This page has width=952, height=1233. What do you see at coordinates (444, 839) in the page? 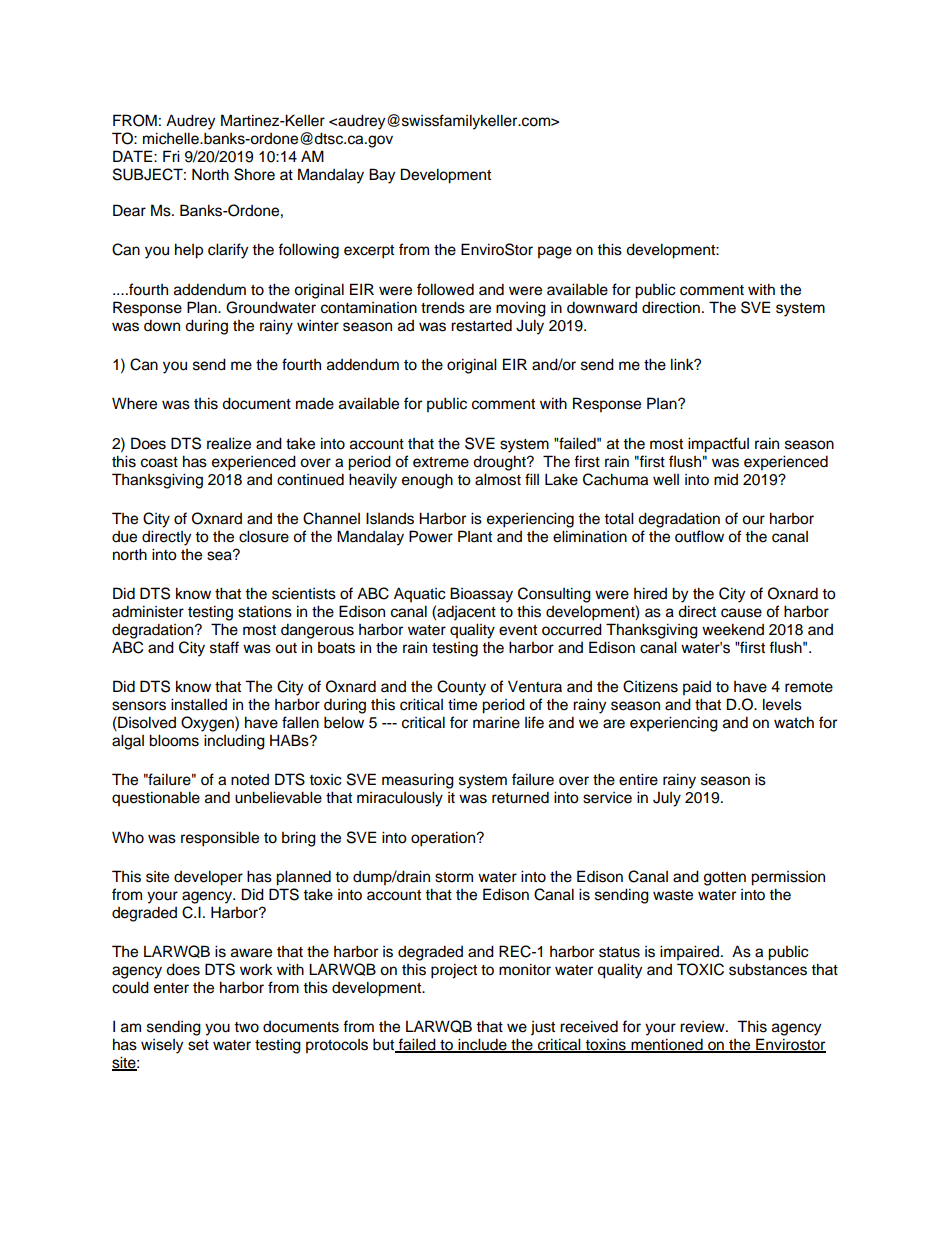
I see `operation` at bounding box center [444, 839].
